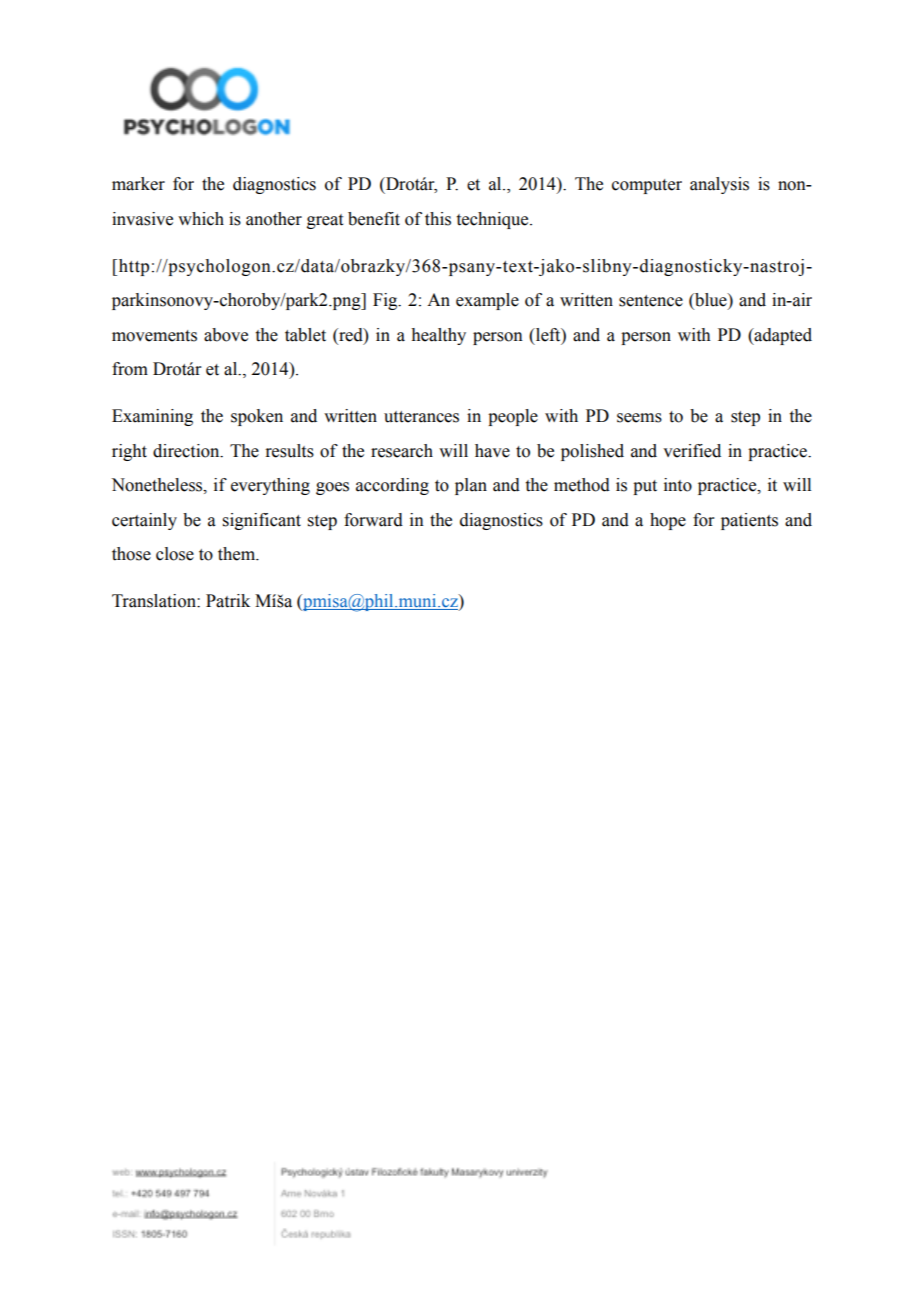 The image size is (924, 1308). I want to click on hope, so click(668, 521).
